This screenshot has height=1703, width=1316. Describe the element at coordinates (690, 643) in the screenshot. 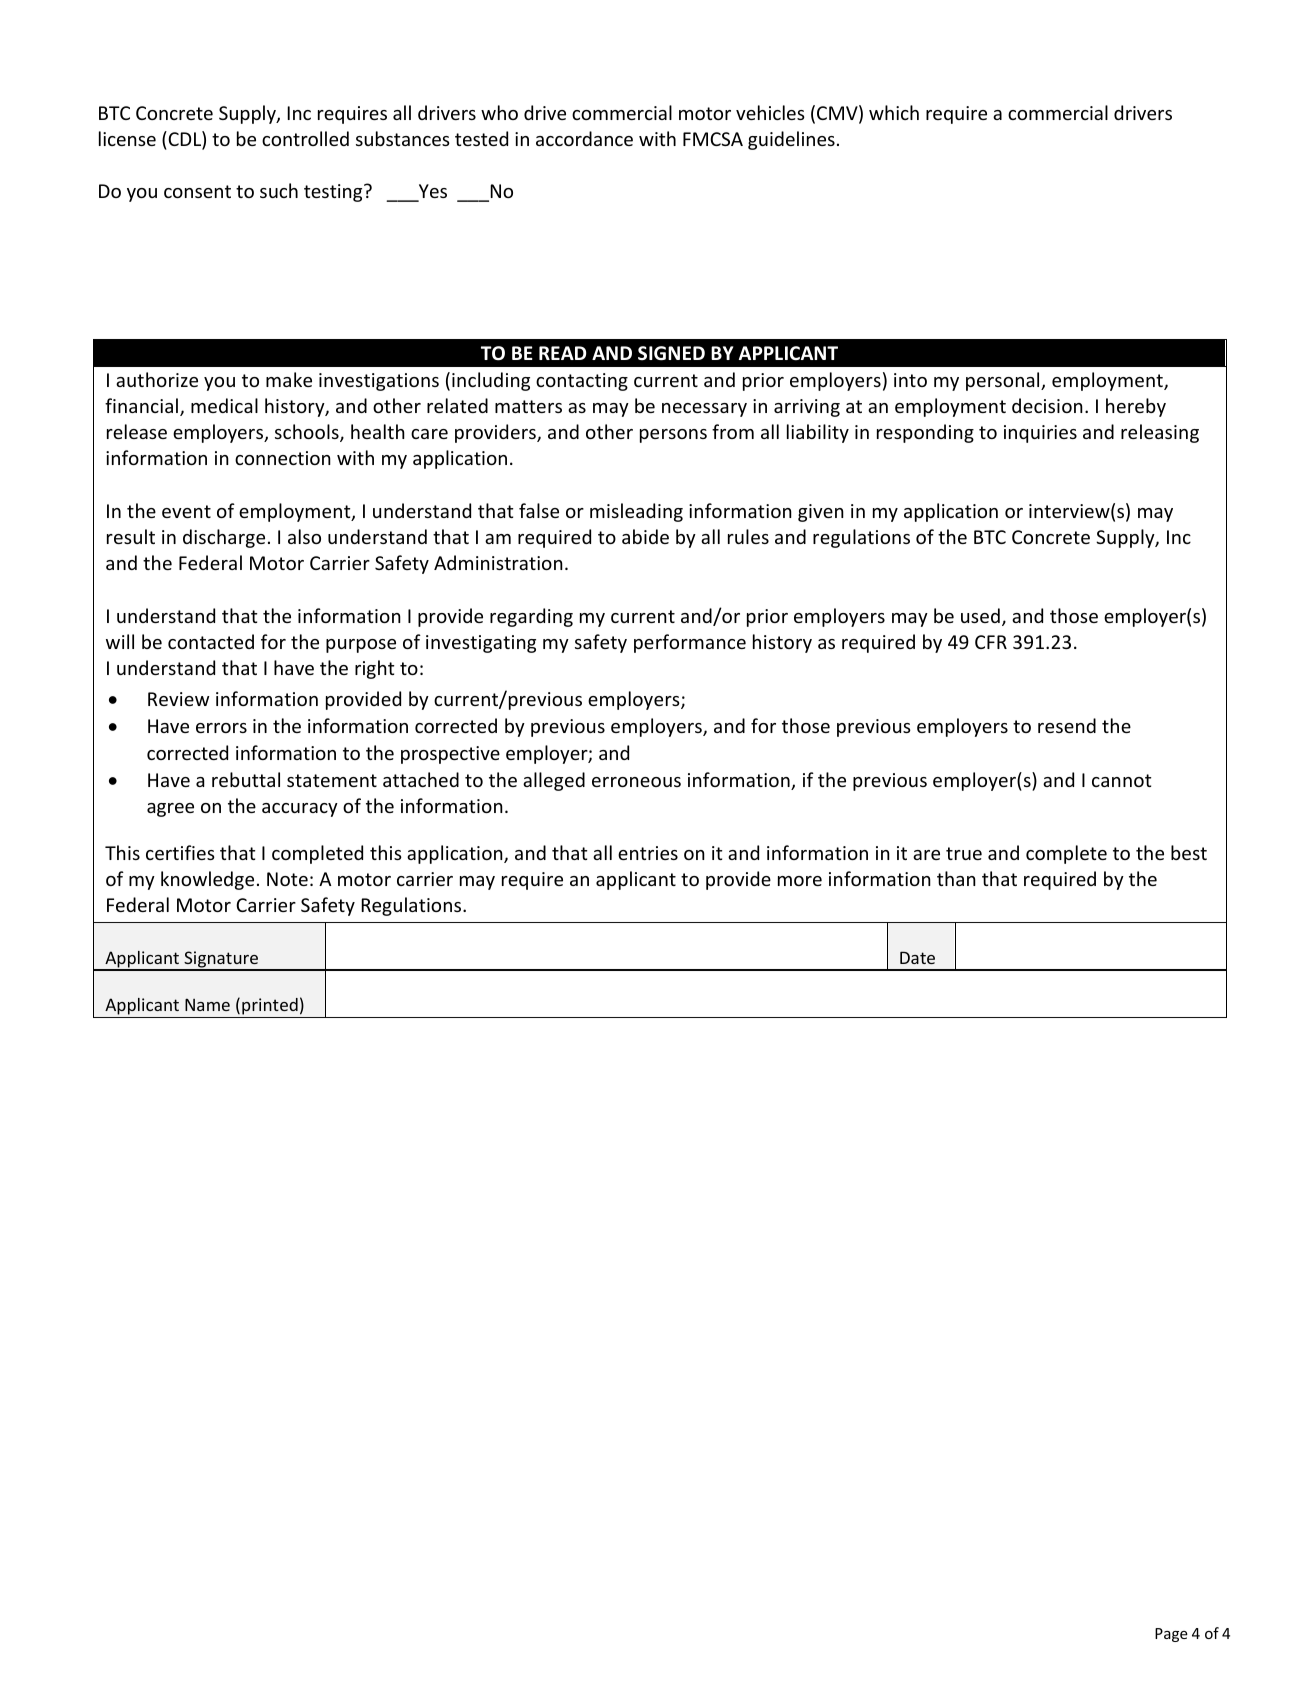

I see `performance` at that location.
